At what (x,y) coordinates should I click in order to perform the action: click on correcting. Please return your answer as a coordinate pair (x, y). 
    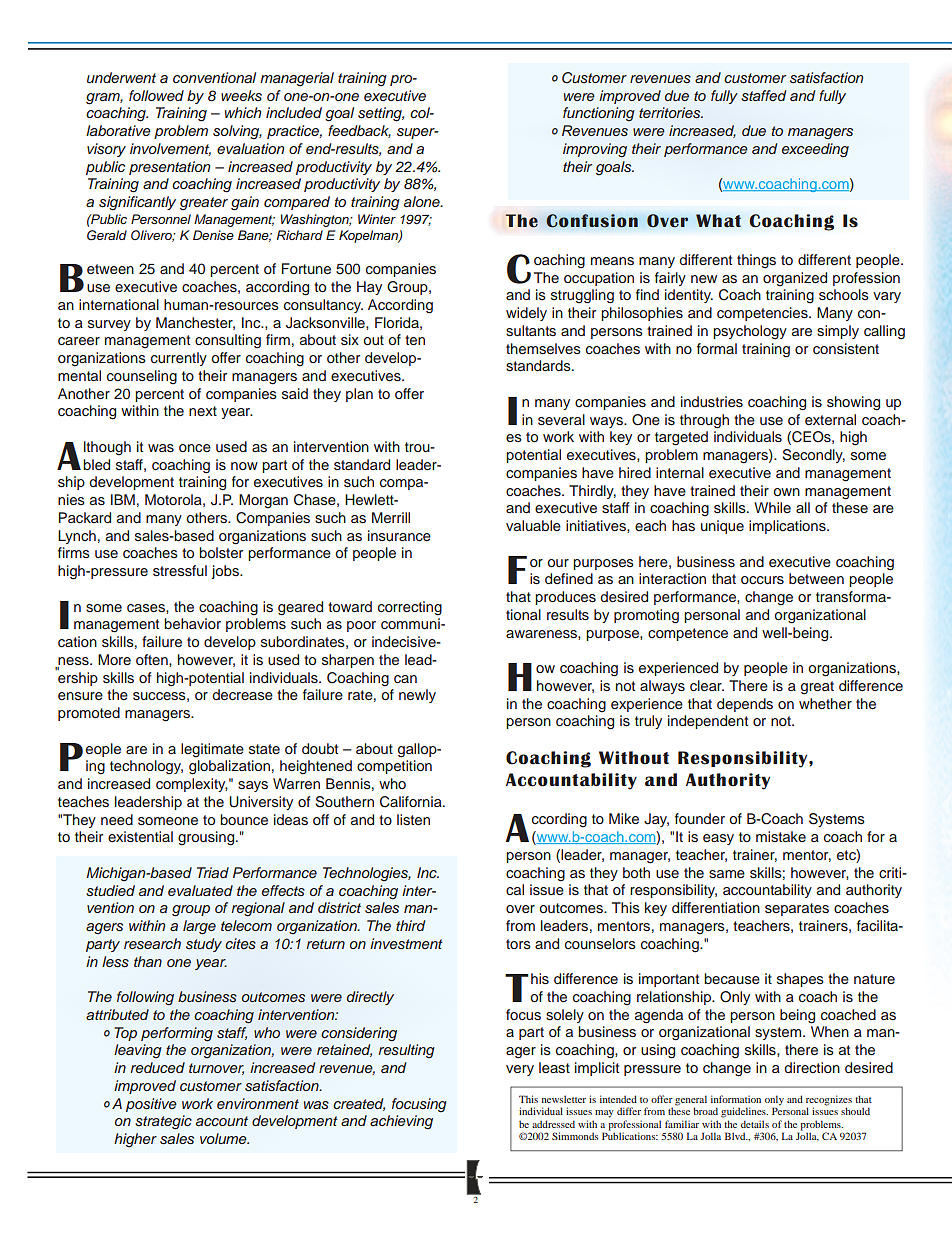
    Looking at the image, I should click on (410, 608).
